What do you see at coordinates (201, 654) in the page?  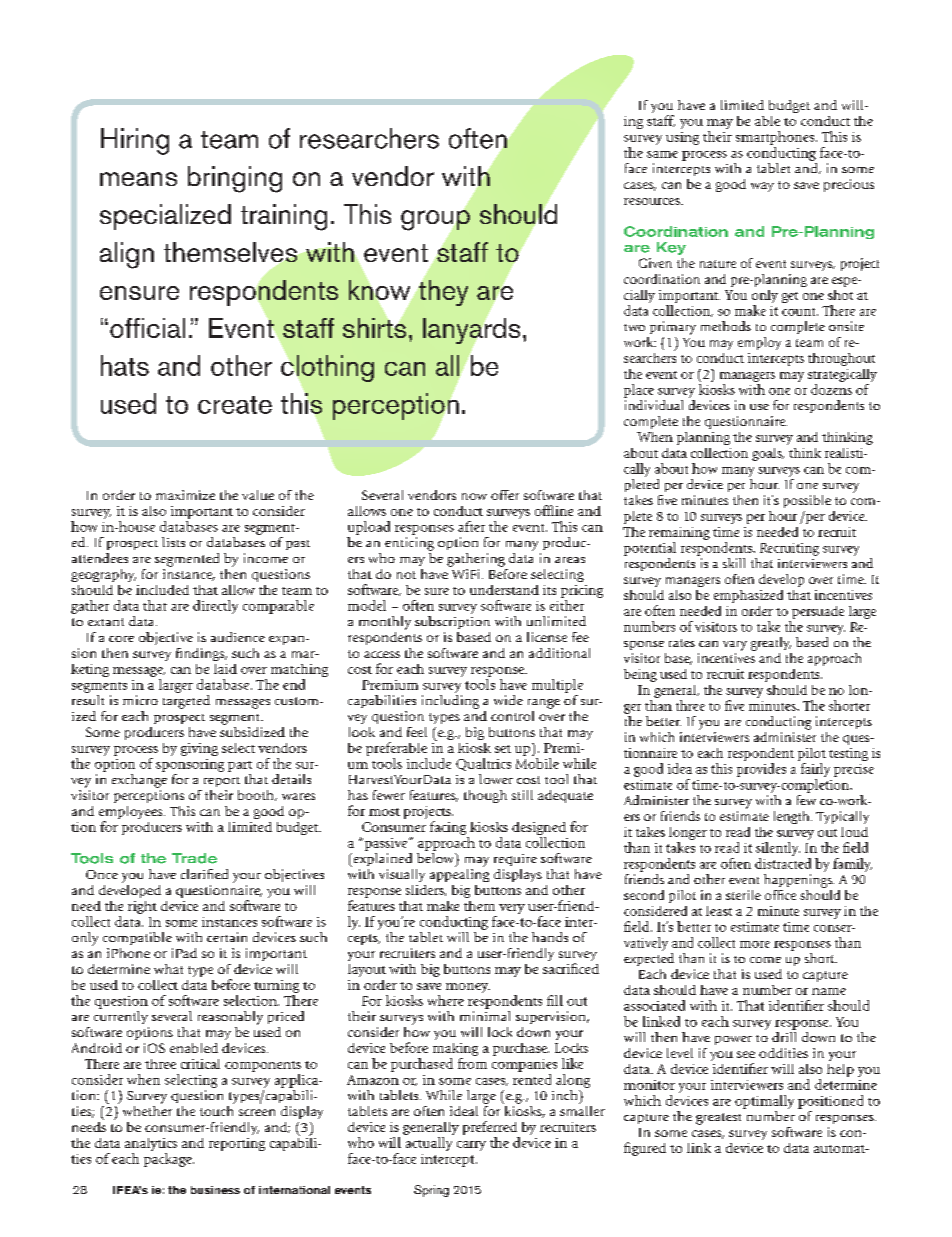 I see `findings` at bounding box center [201, 654].
